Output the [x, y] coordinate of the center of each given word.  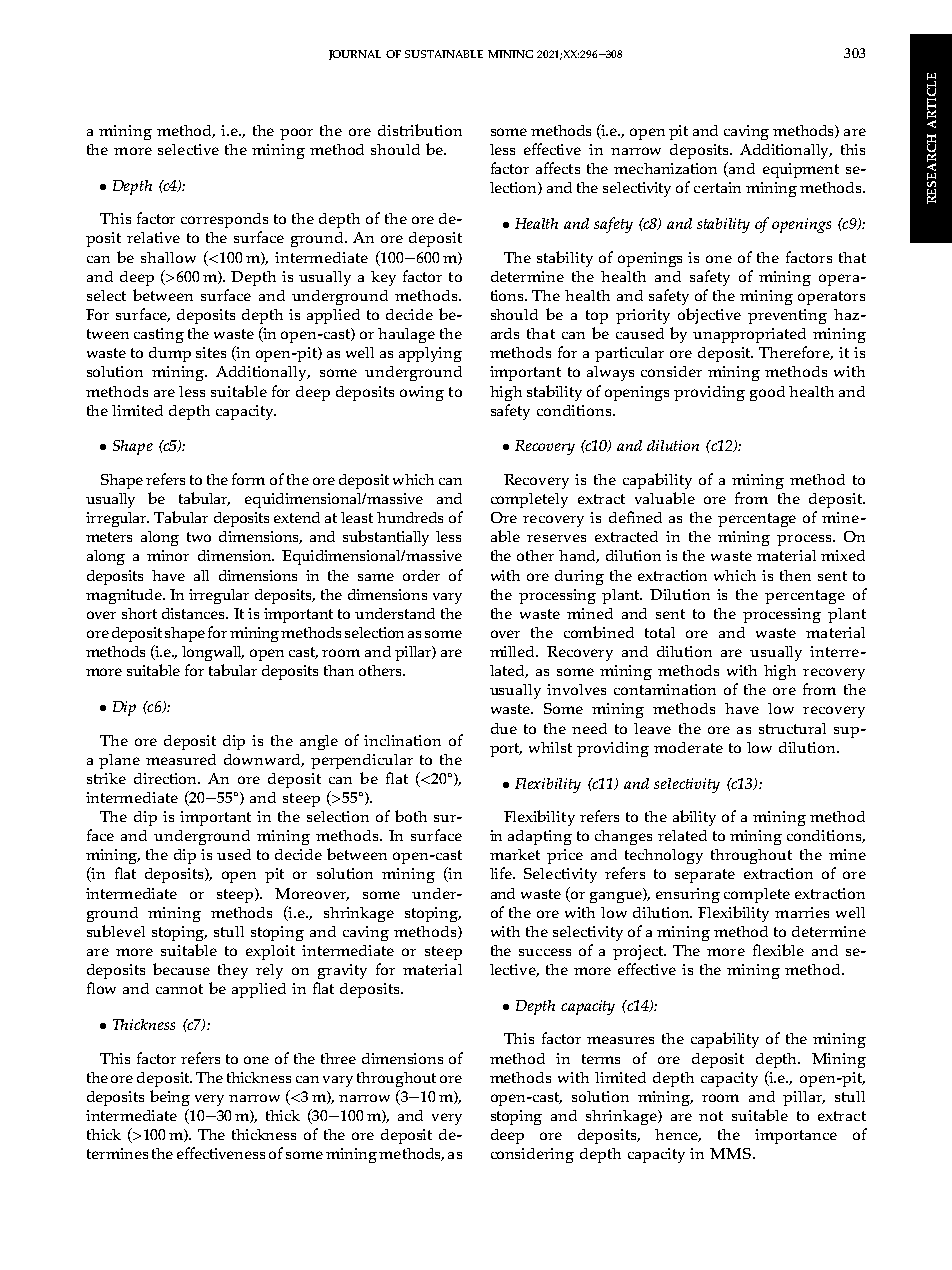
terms [601, 1059]
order [421, 575]
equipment [801, 170]
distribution [420, 130]
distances [195, 613]
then [795, 575]
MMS [730, 1153]
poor [296, 134]
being [170, 1098]
